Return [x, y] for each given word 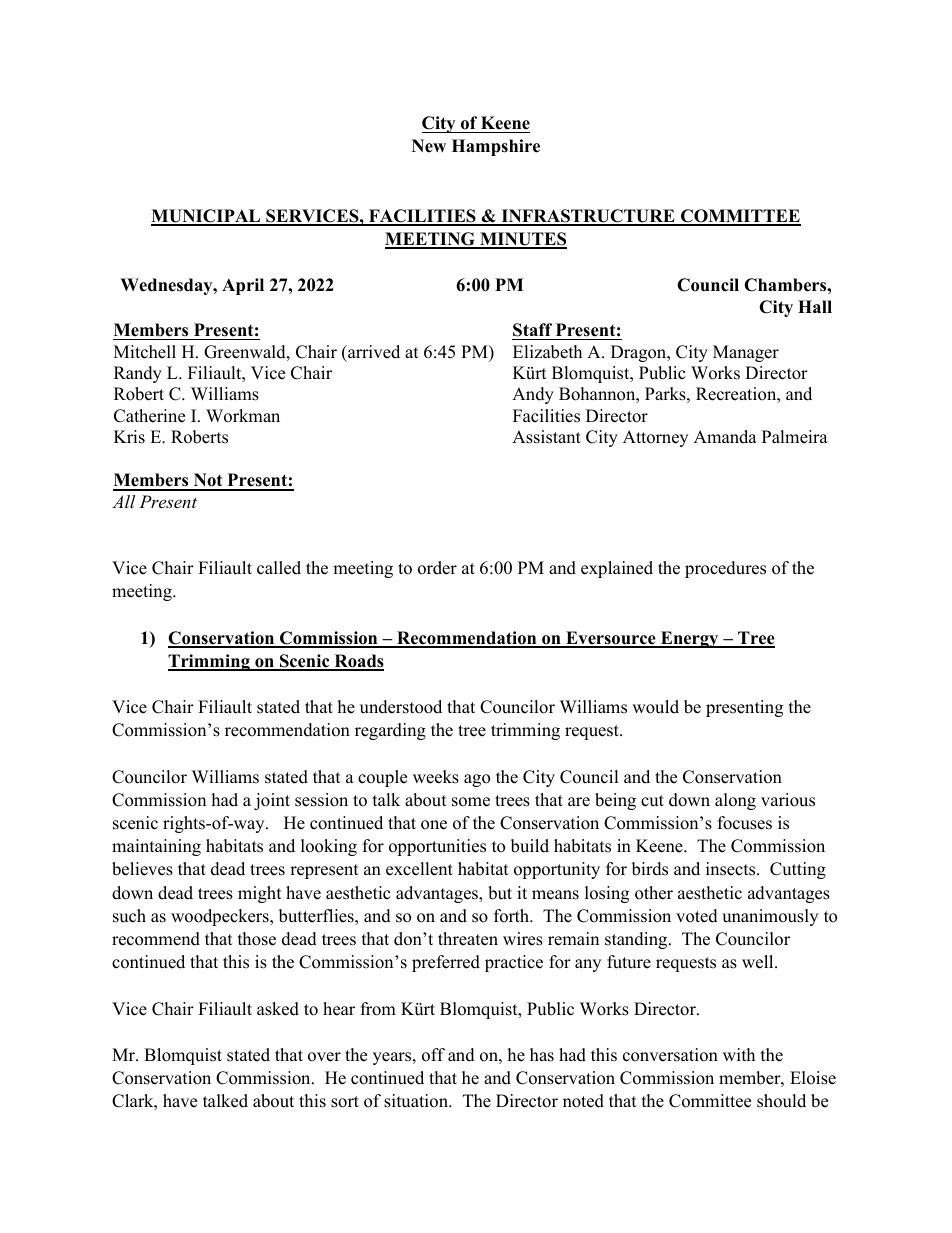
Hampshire [496, 147]
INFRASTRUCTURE [588, 217]
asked [278, 1009]
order [437, 568]
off [433, 1055]
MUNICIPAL [207, 217]
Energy [689, 639]
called [279, 568]
